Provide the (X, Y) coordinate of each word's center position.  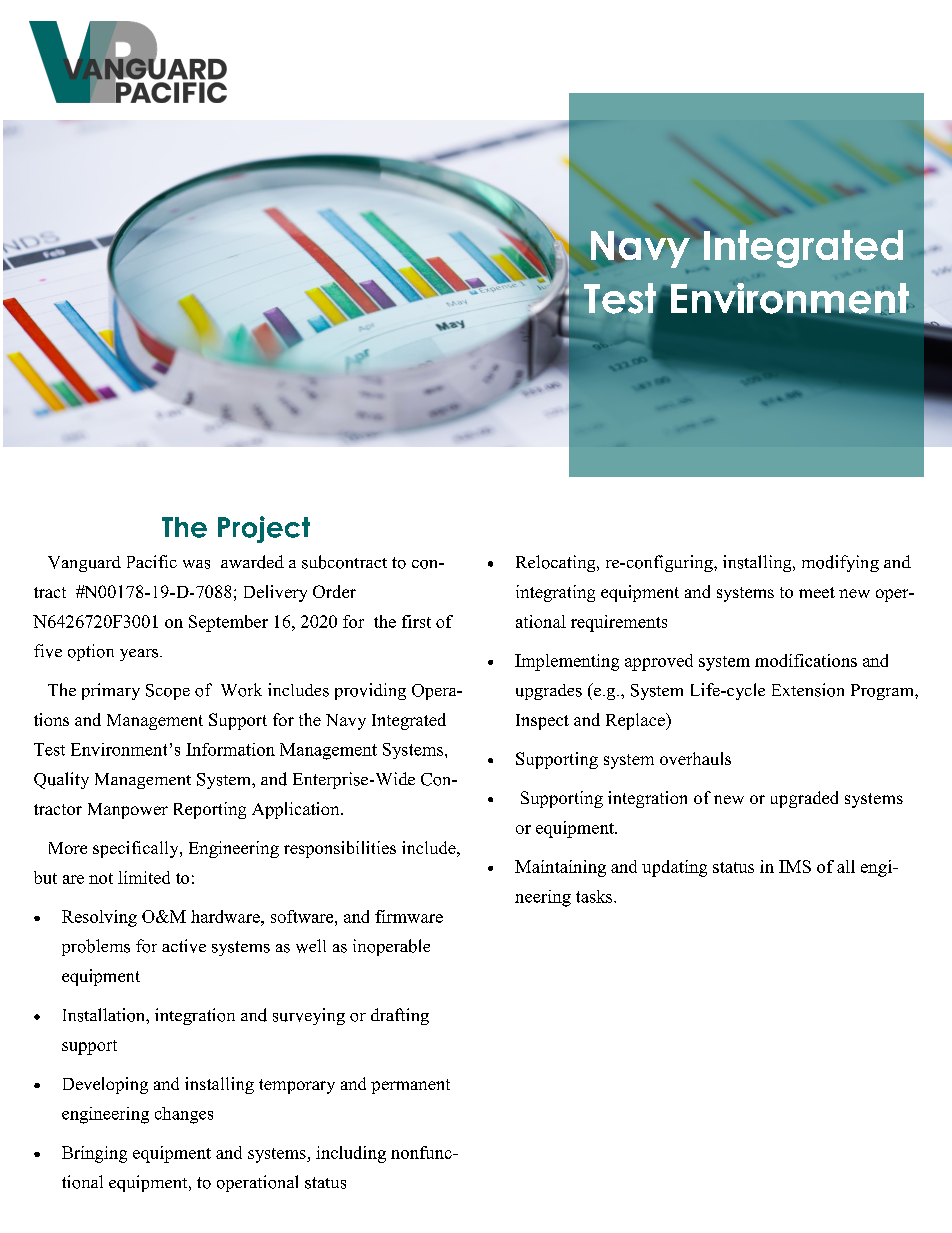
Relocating (557, 563)
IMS (795, 866)
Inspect (542, 722)
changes (184, 1115)
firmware (409, 916)
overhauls (695, 758)
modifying (840, 563)
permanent (410, 1086)
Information (230, 749)
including (351, 1154)
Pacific (152, 561)
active (184, 946)
